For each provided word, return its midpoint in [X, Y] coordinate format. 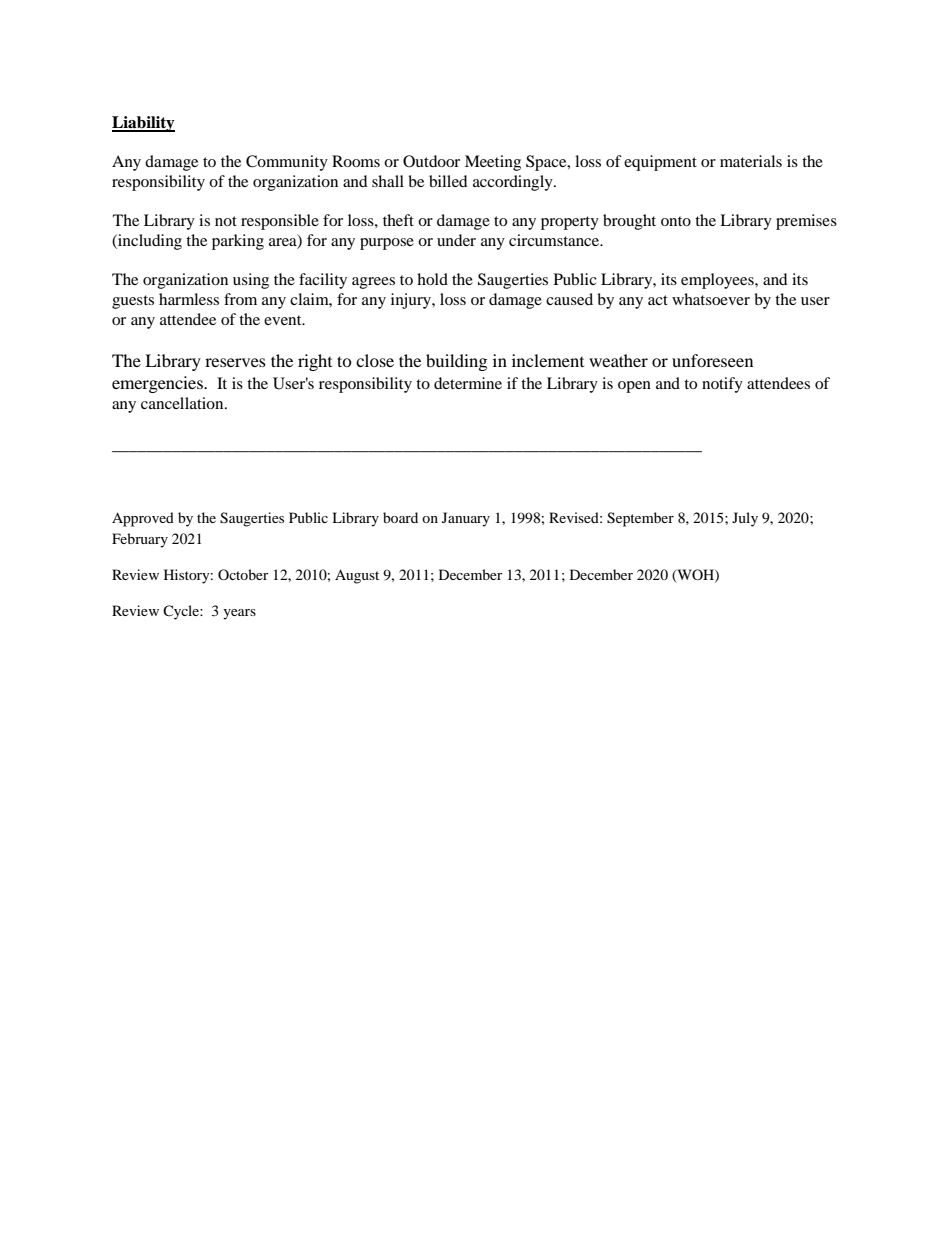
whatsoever [711, 299]
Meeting [493, 163]
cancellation [183, 403]
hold [432, 279]
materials [751, 161]
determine [468, 383]
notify [722, 385]
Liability [143, 124]
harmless [189, 299]
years [239, 614]
